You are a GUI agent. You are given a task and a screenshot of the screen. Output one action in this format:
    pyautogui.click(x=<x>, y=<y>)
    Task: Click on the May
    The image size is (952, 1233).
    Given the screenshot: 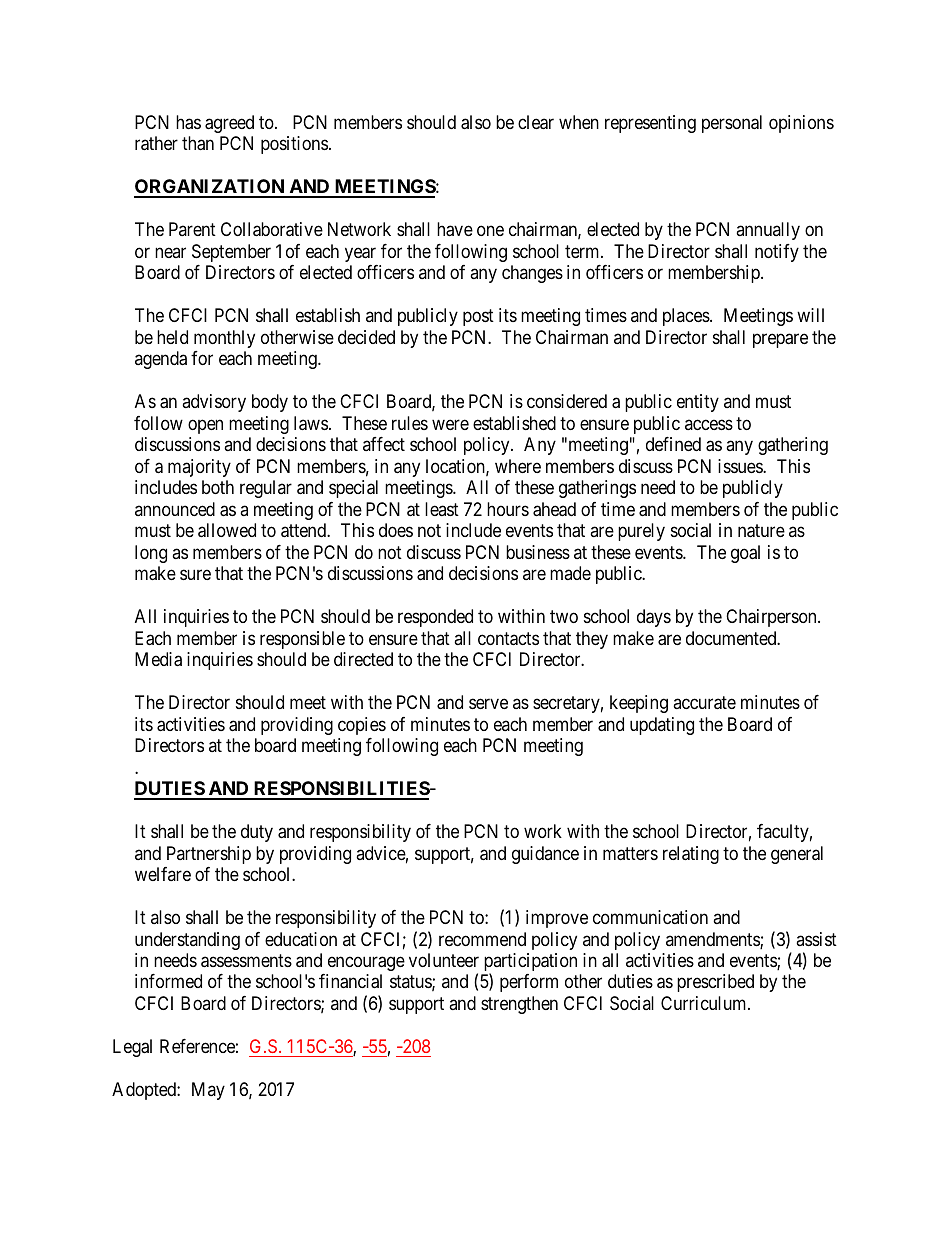 What is the action you would take?
    pyautogui.click(x=208, y=1091)
